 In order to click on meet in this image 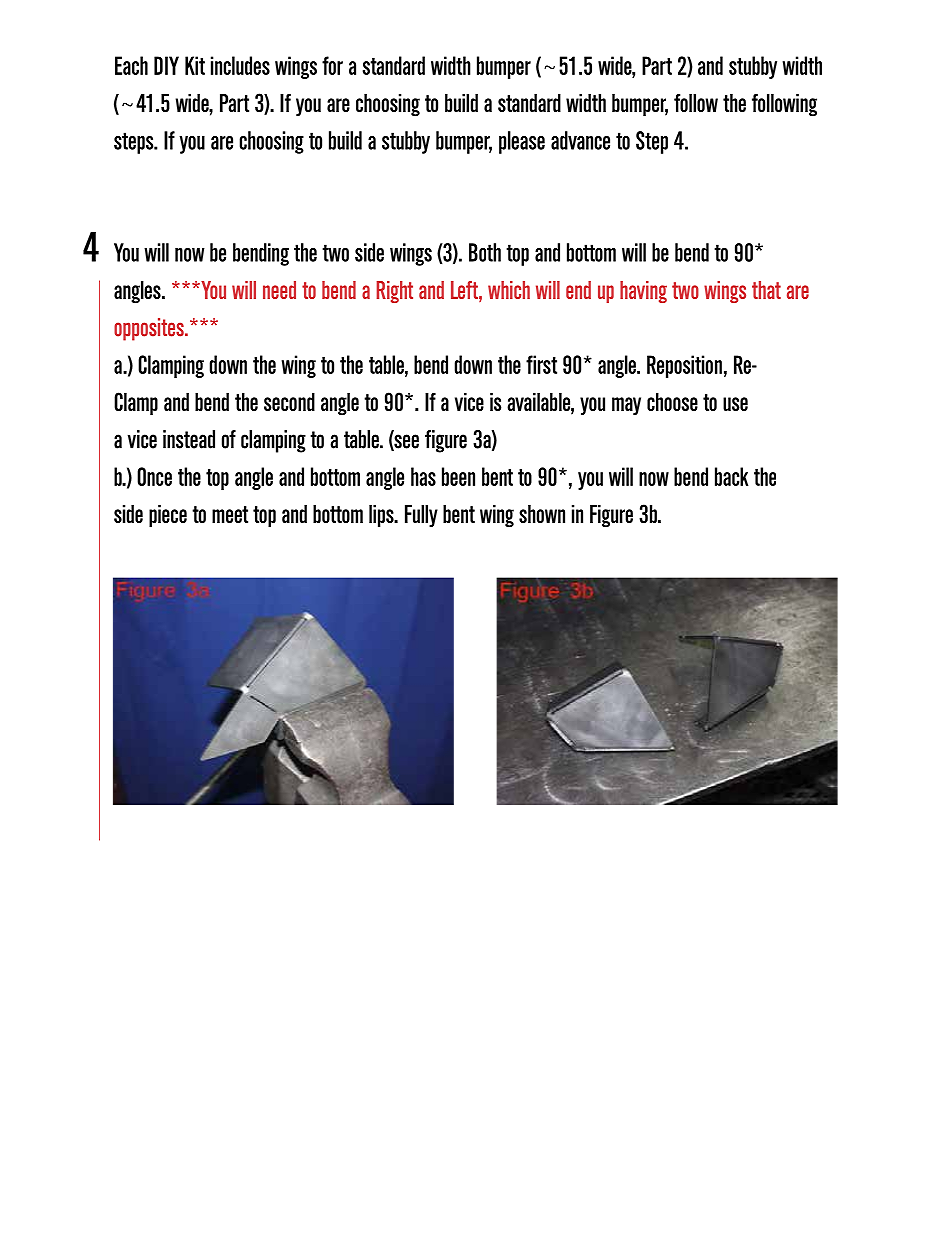, I will do `click(230, 514)`.
